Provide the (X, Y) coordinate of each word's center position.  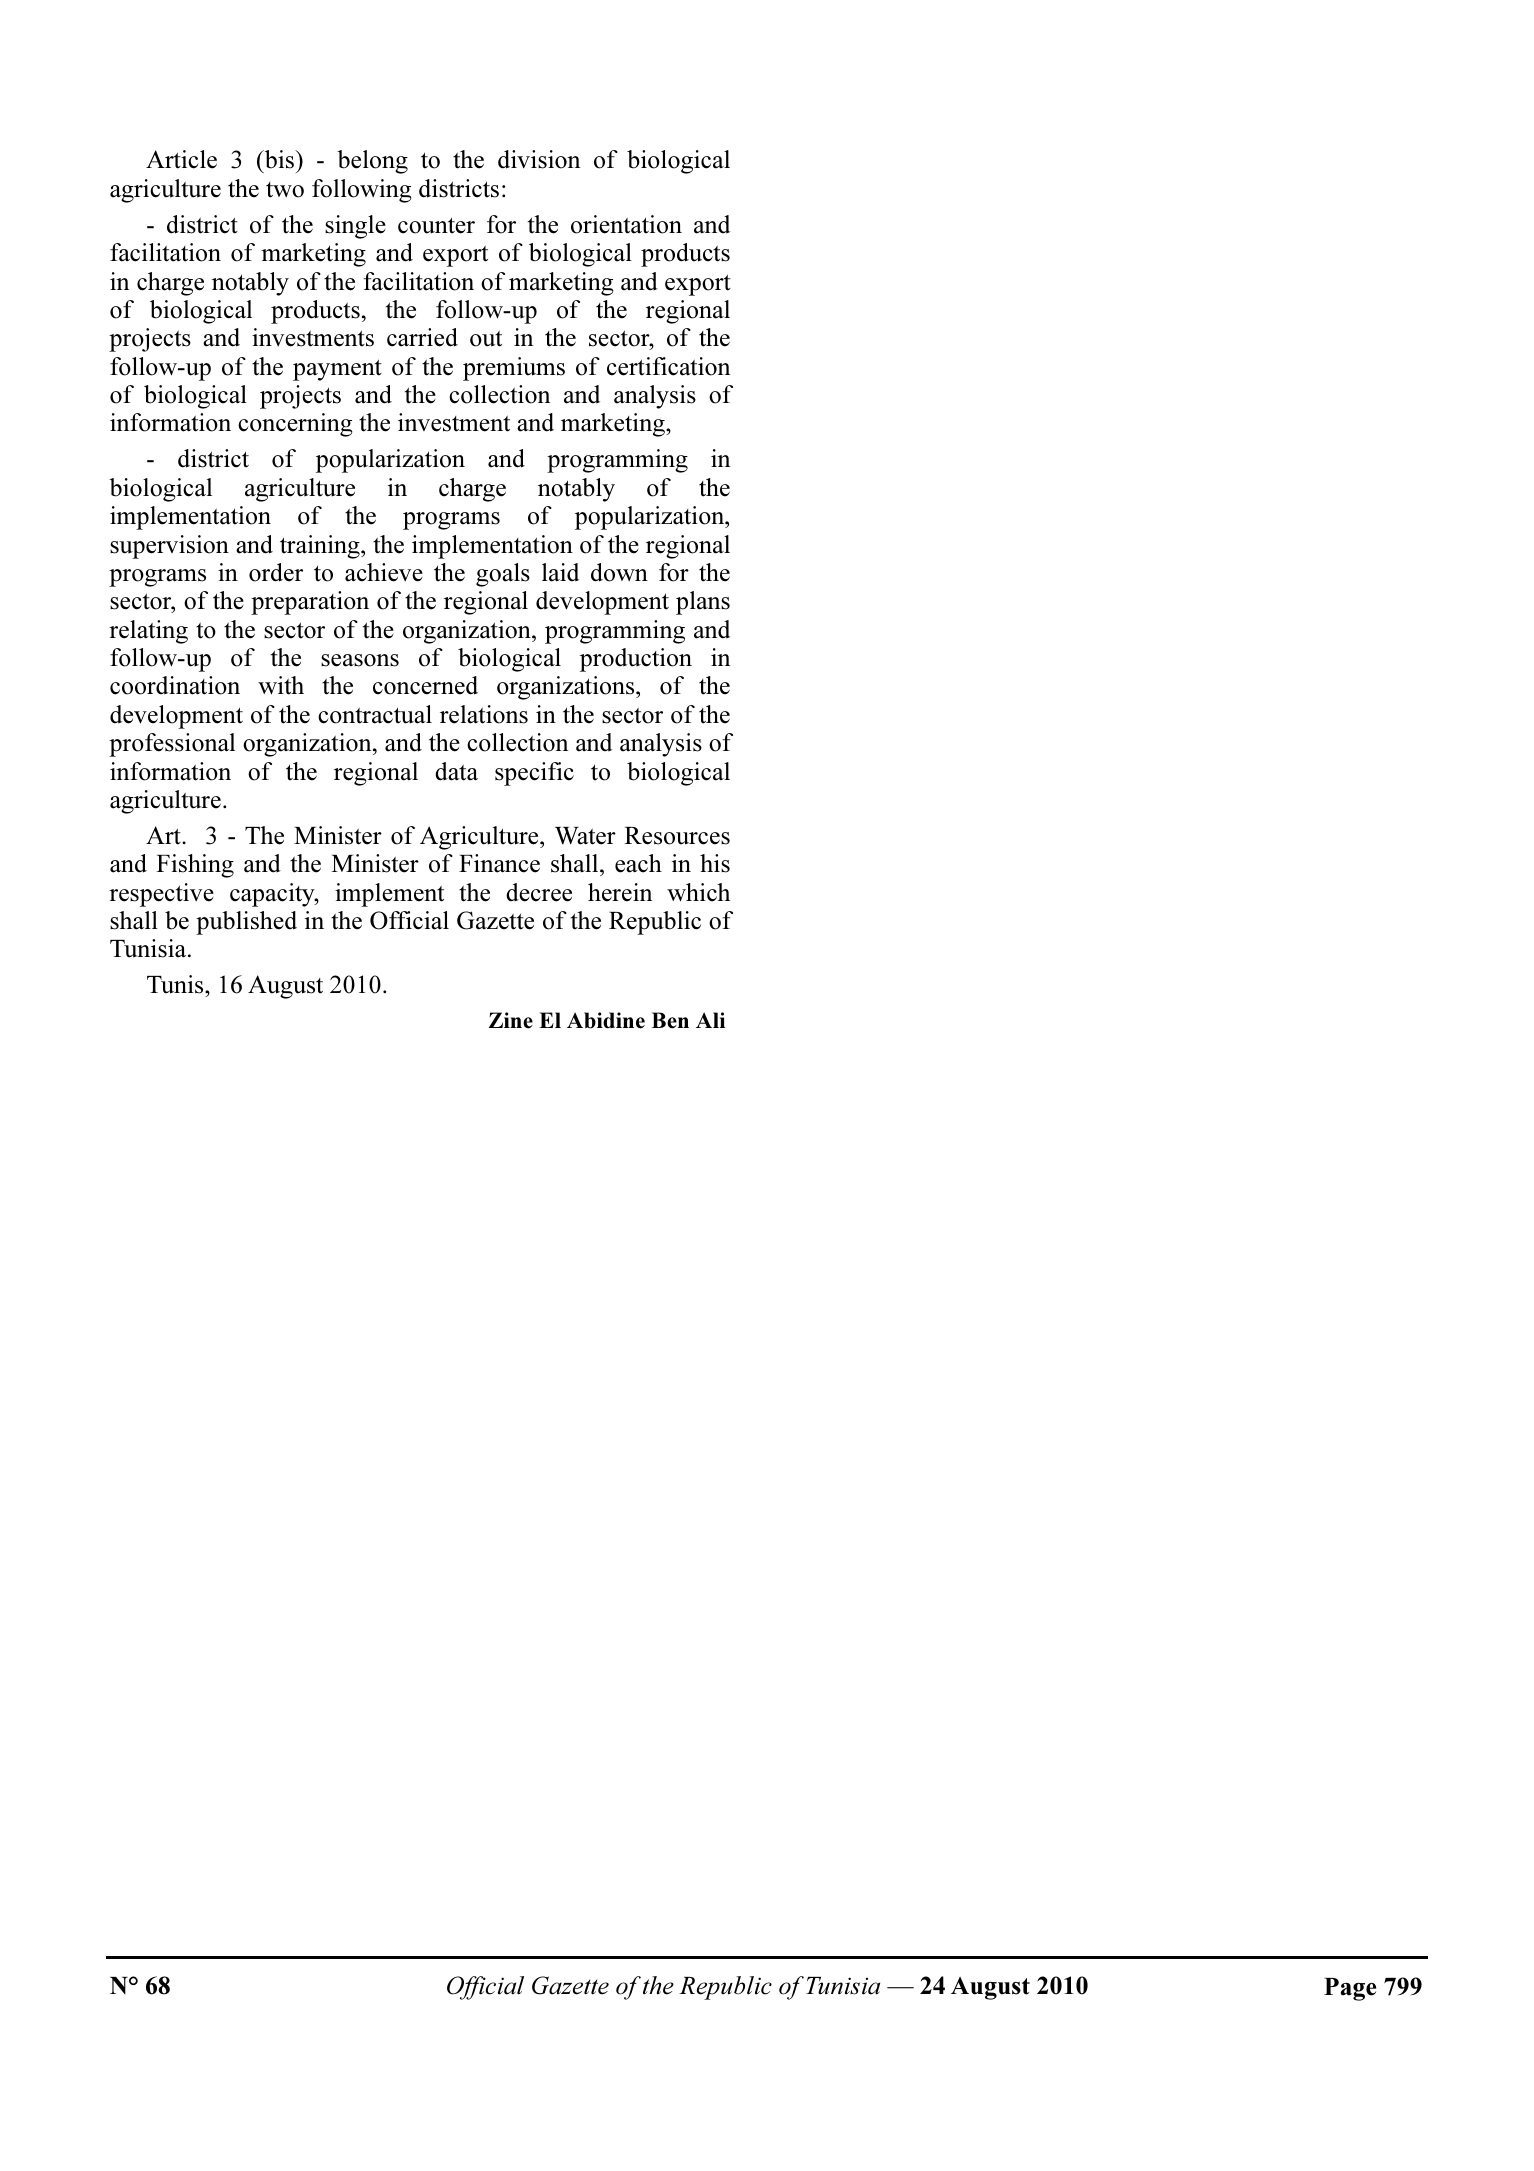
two (285, 190)
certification (668, 366)
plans (703, 603)
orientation (626, 224)
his (715, 863)
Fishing (195, 866)
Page (1350, 1989)
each (638, 863)
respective (161, 895)
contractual (375, 714)
